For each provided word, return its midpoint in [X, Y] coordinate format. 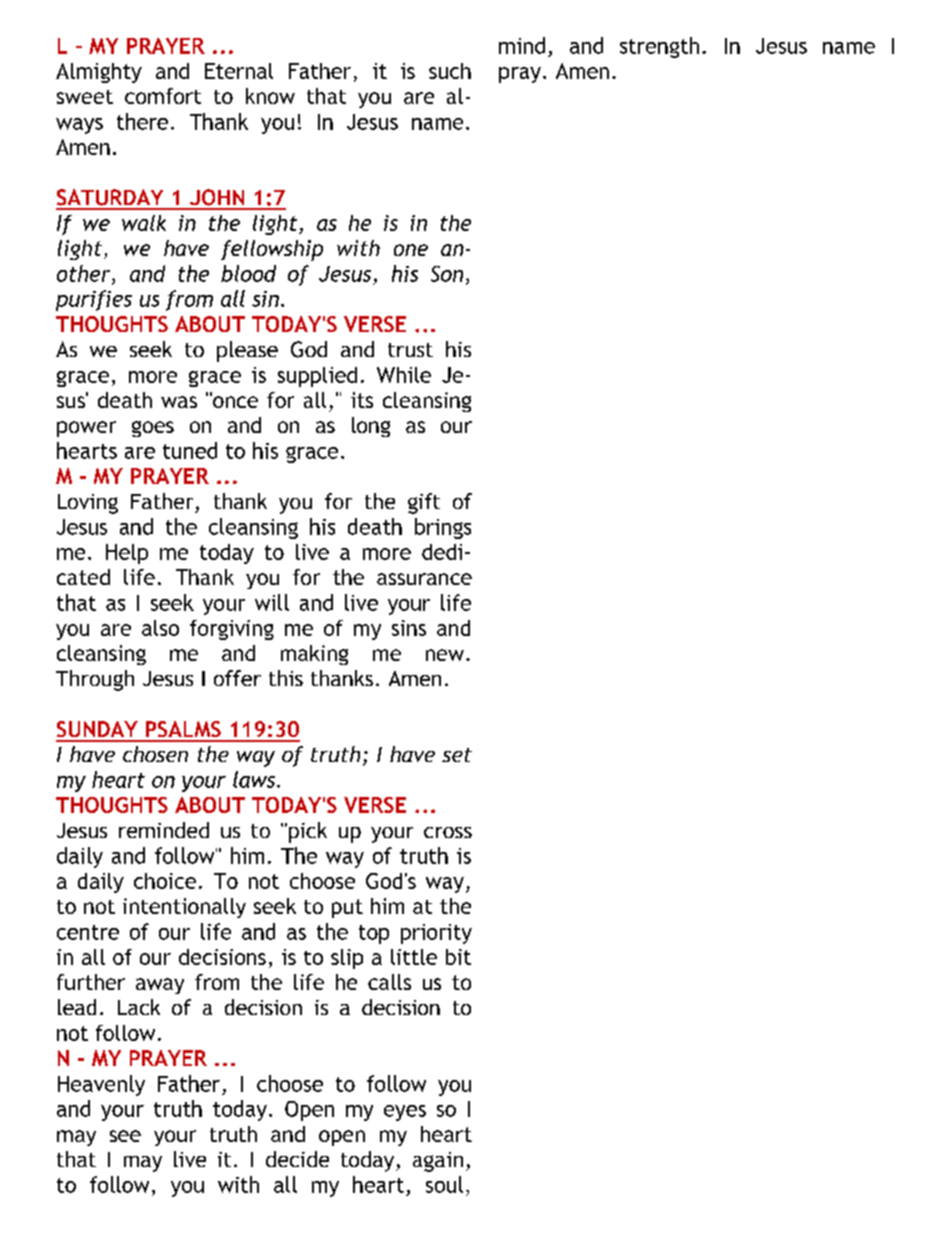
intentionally [184, 908]
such [450, 71]
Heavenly [101, 1085]
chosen [155, 754]
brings [443, 528]
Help [127, 554]
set [457, 755]
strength [659, 47]
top [374, 934]
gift [424, 503]
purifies [94, 300]
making [314, 655]
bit [458, 957]
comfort [163, 96]
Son [447, 274]
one [411, 250]
